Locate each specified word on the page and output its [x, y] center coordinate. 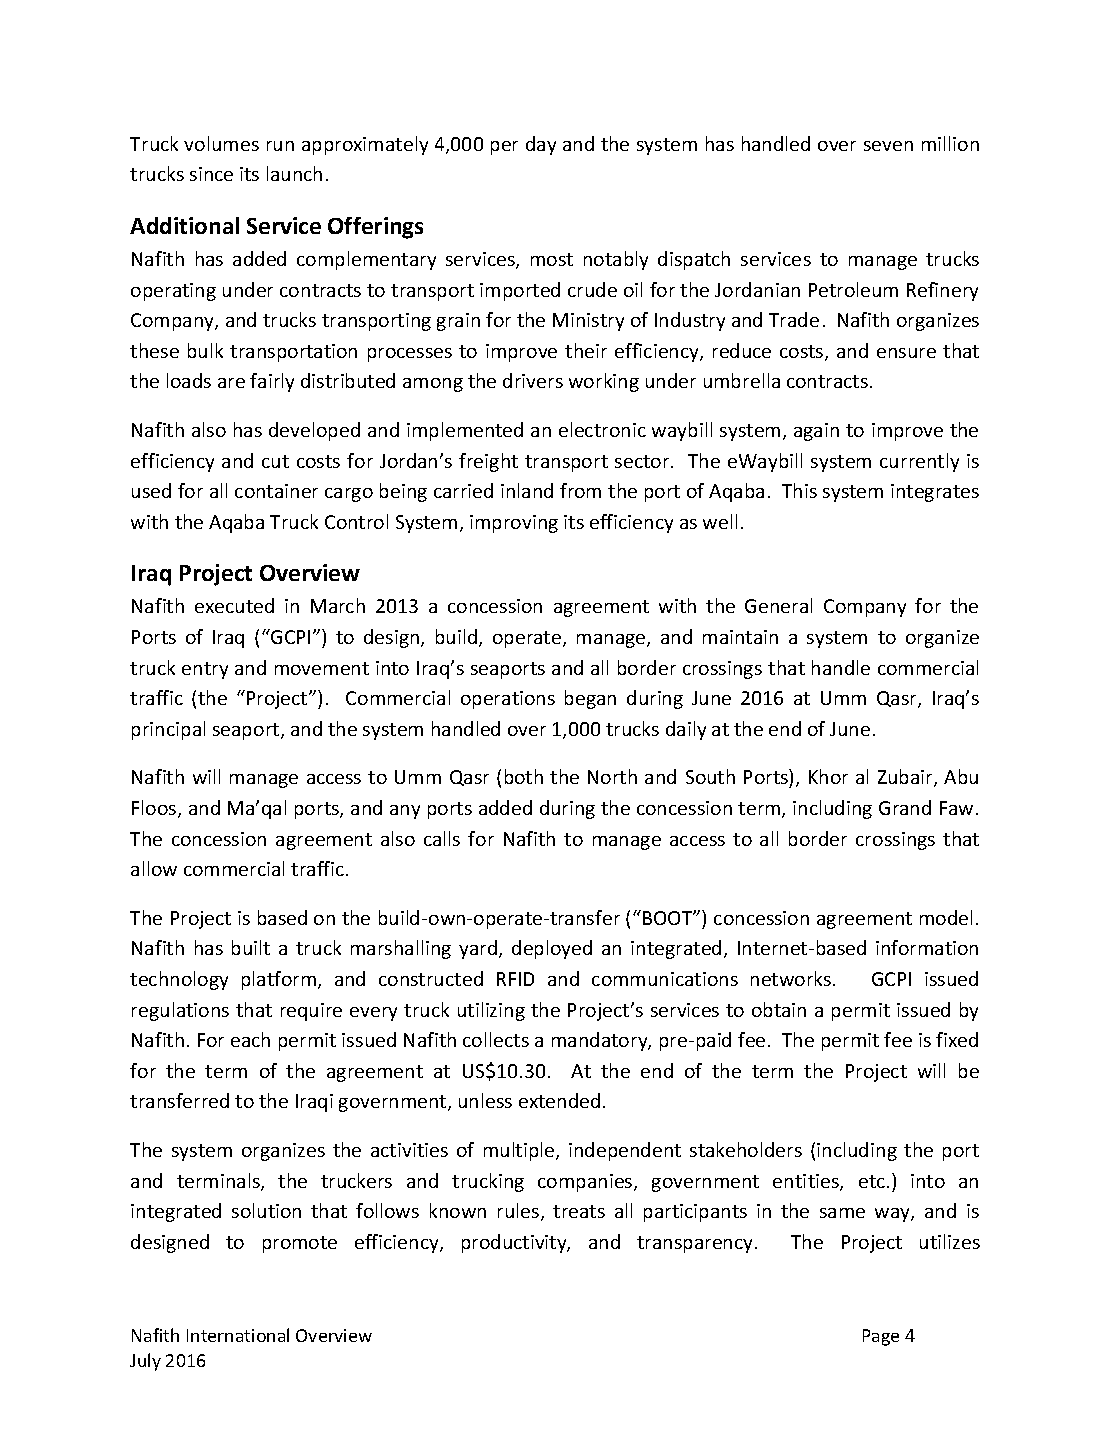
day [541, 145]
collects [496, 1039]
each [250, 1039]
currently [919, 462]
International [238, 1335]
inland [527, 490]
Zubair [906, 778]
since [211, 174]
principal [168, 730]
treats [579, 1211]
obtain [779, 1009]
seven [888, 146]
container [276, 491]
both [524, 776]
